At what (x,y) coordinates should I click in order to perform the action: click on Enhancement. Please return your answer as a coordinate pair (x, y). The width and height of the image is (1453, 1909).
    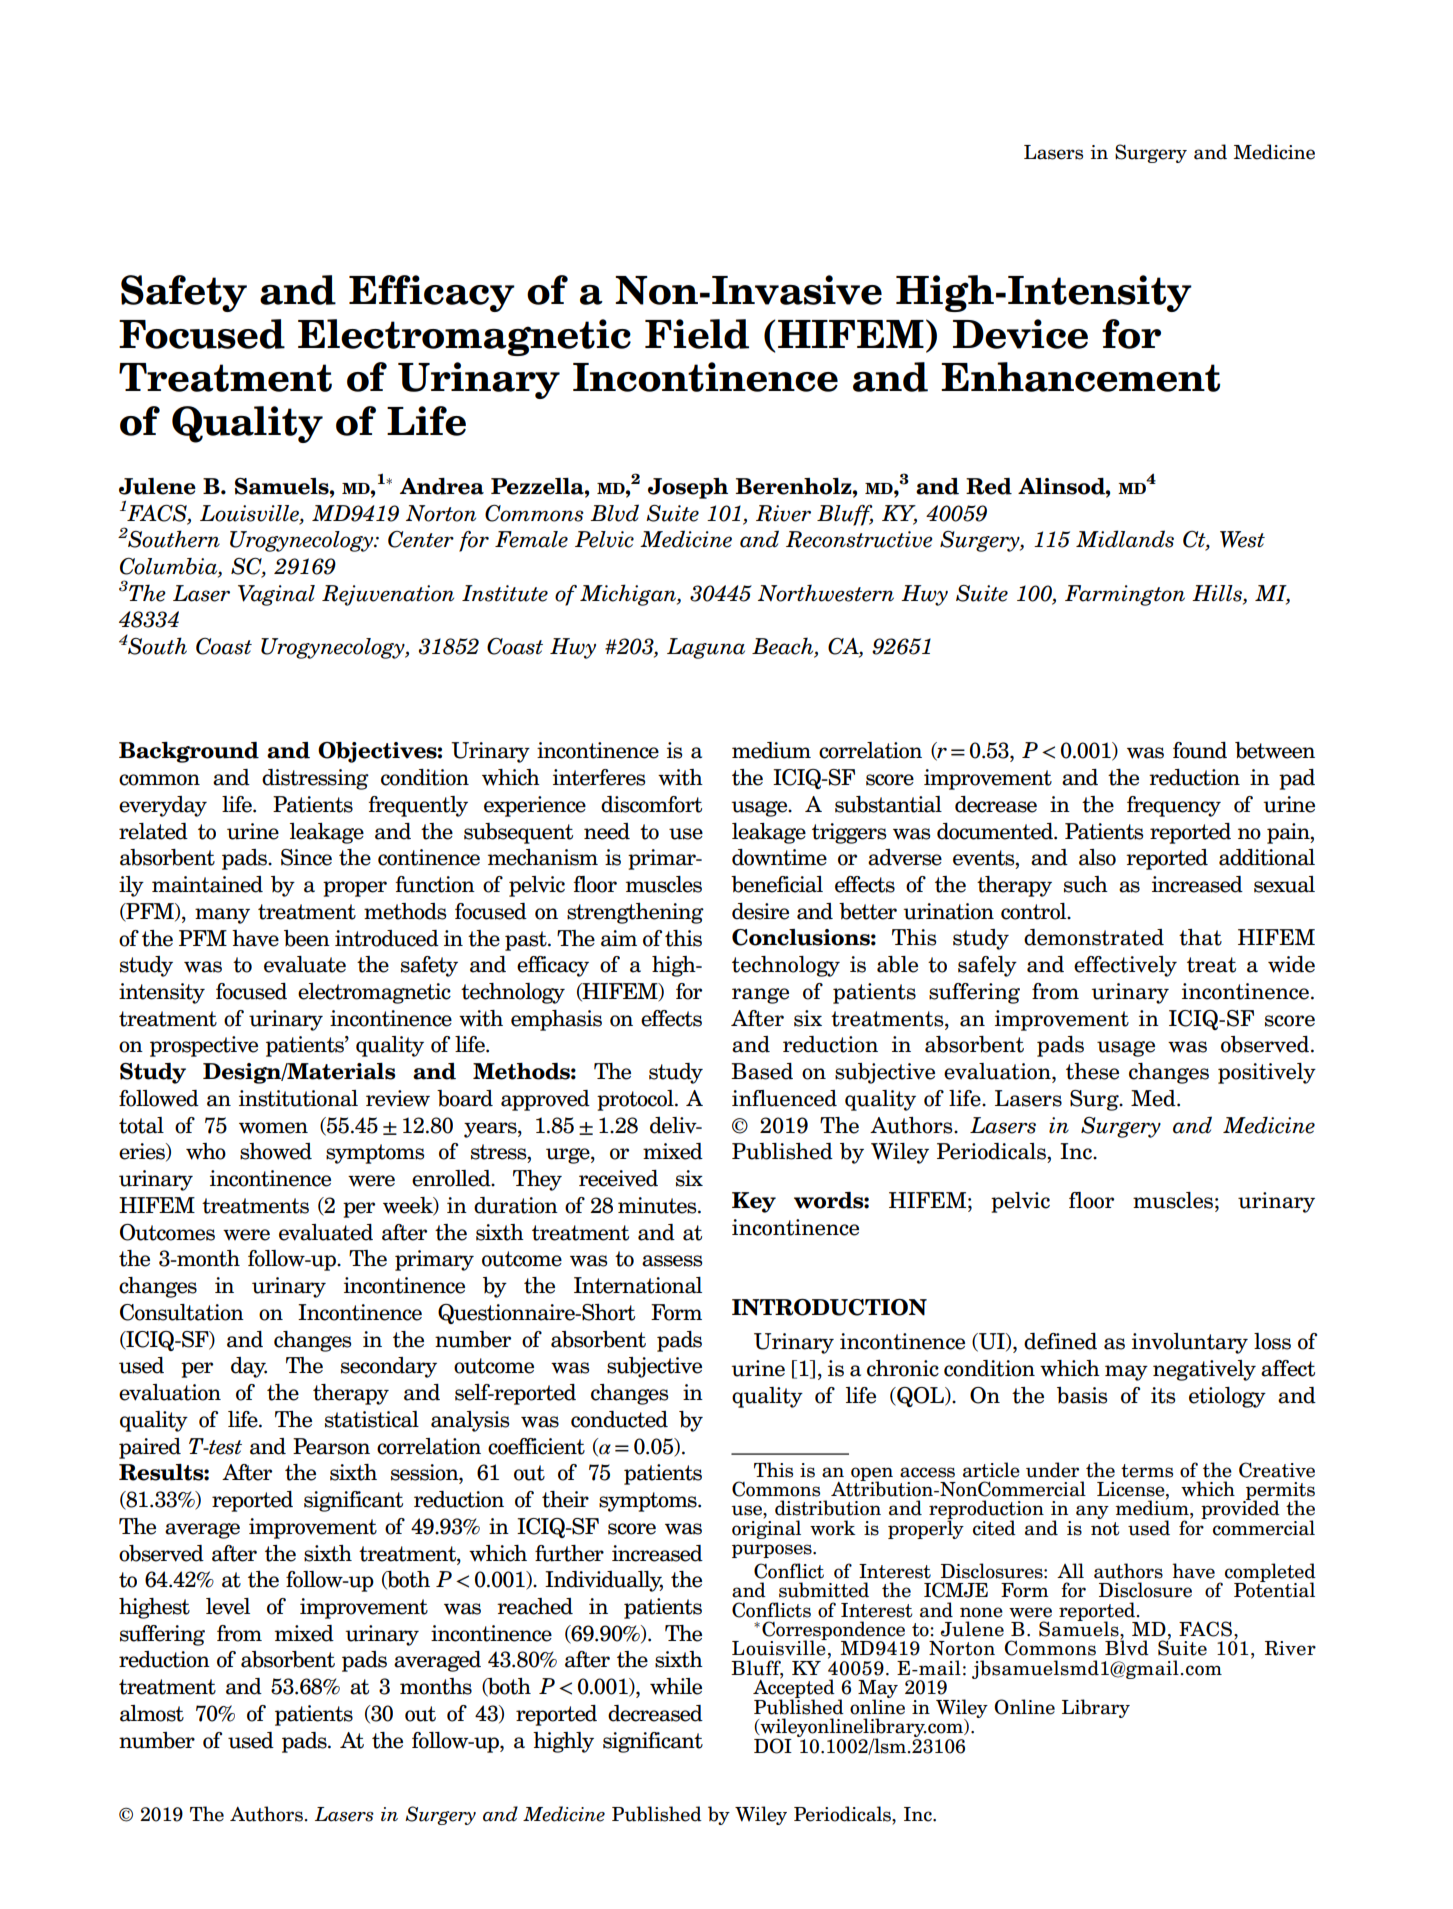
    Looking at the image, I should click on (1080, 377).
